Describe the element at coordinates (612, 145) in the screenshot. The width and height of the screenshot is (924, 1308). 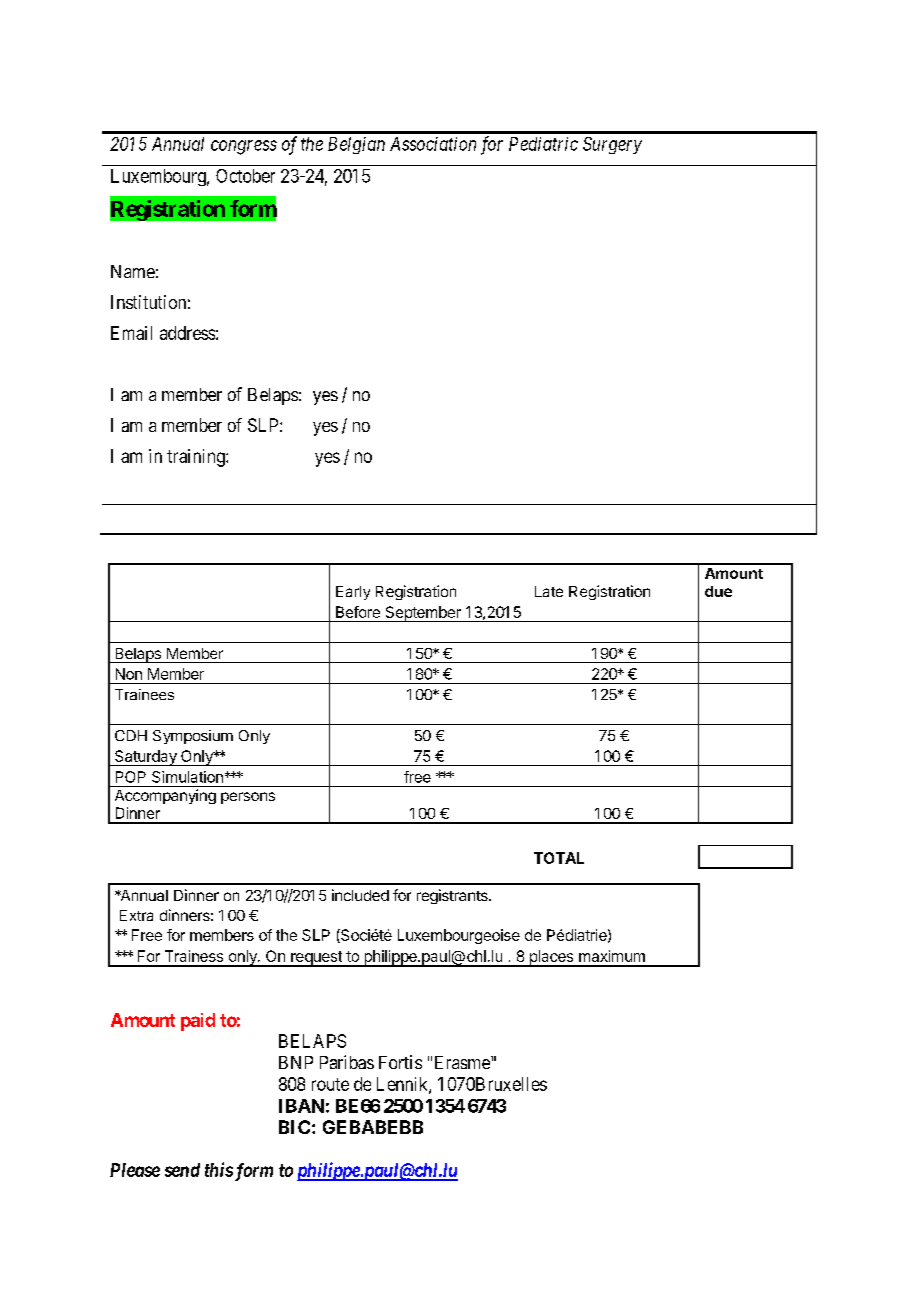
I see `Surgery` at that location.
